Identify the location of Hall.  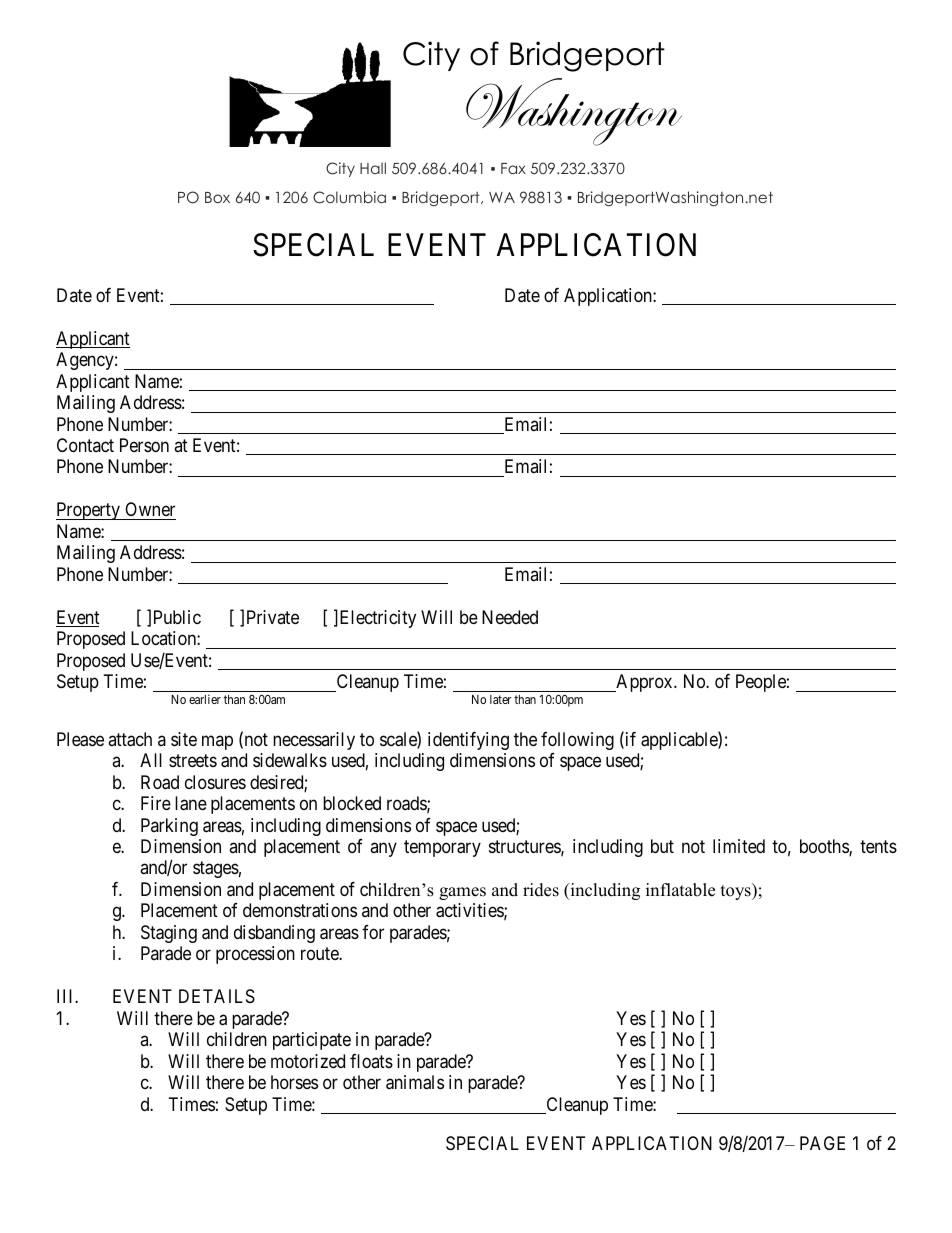
(373, 168).
